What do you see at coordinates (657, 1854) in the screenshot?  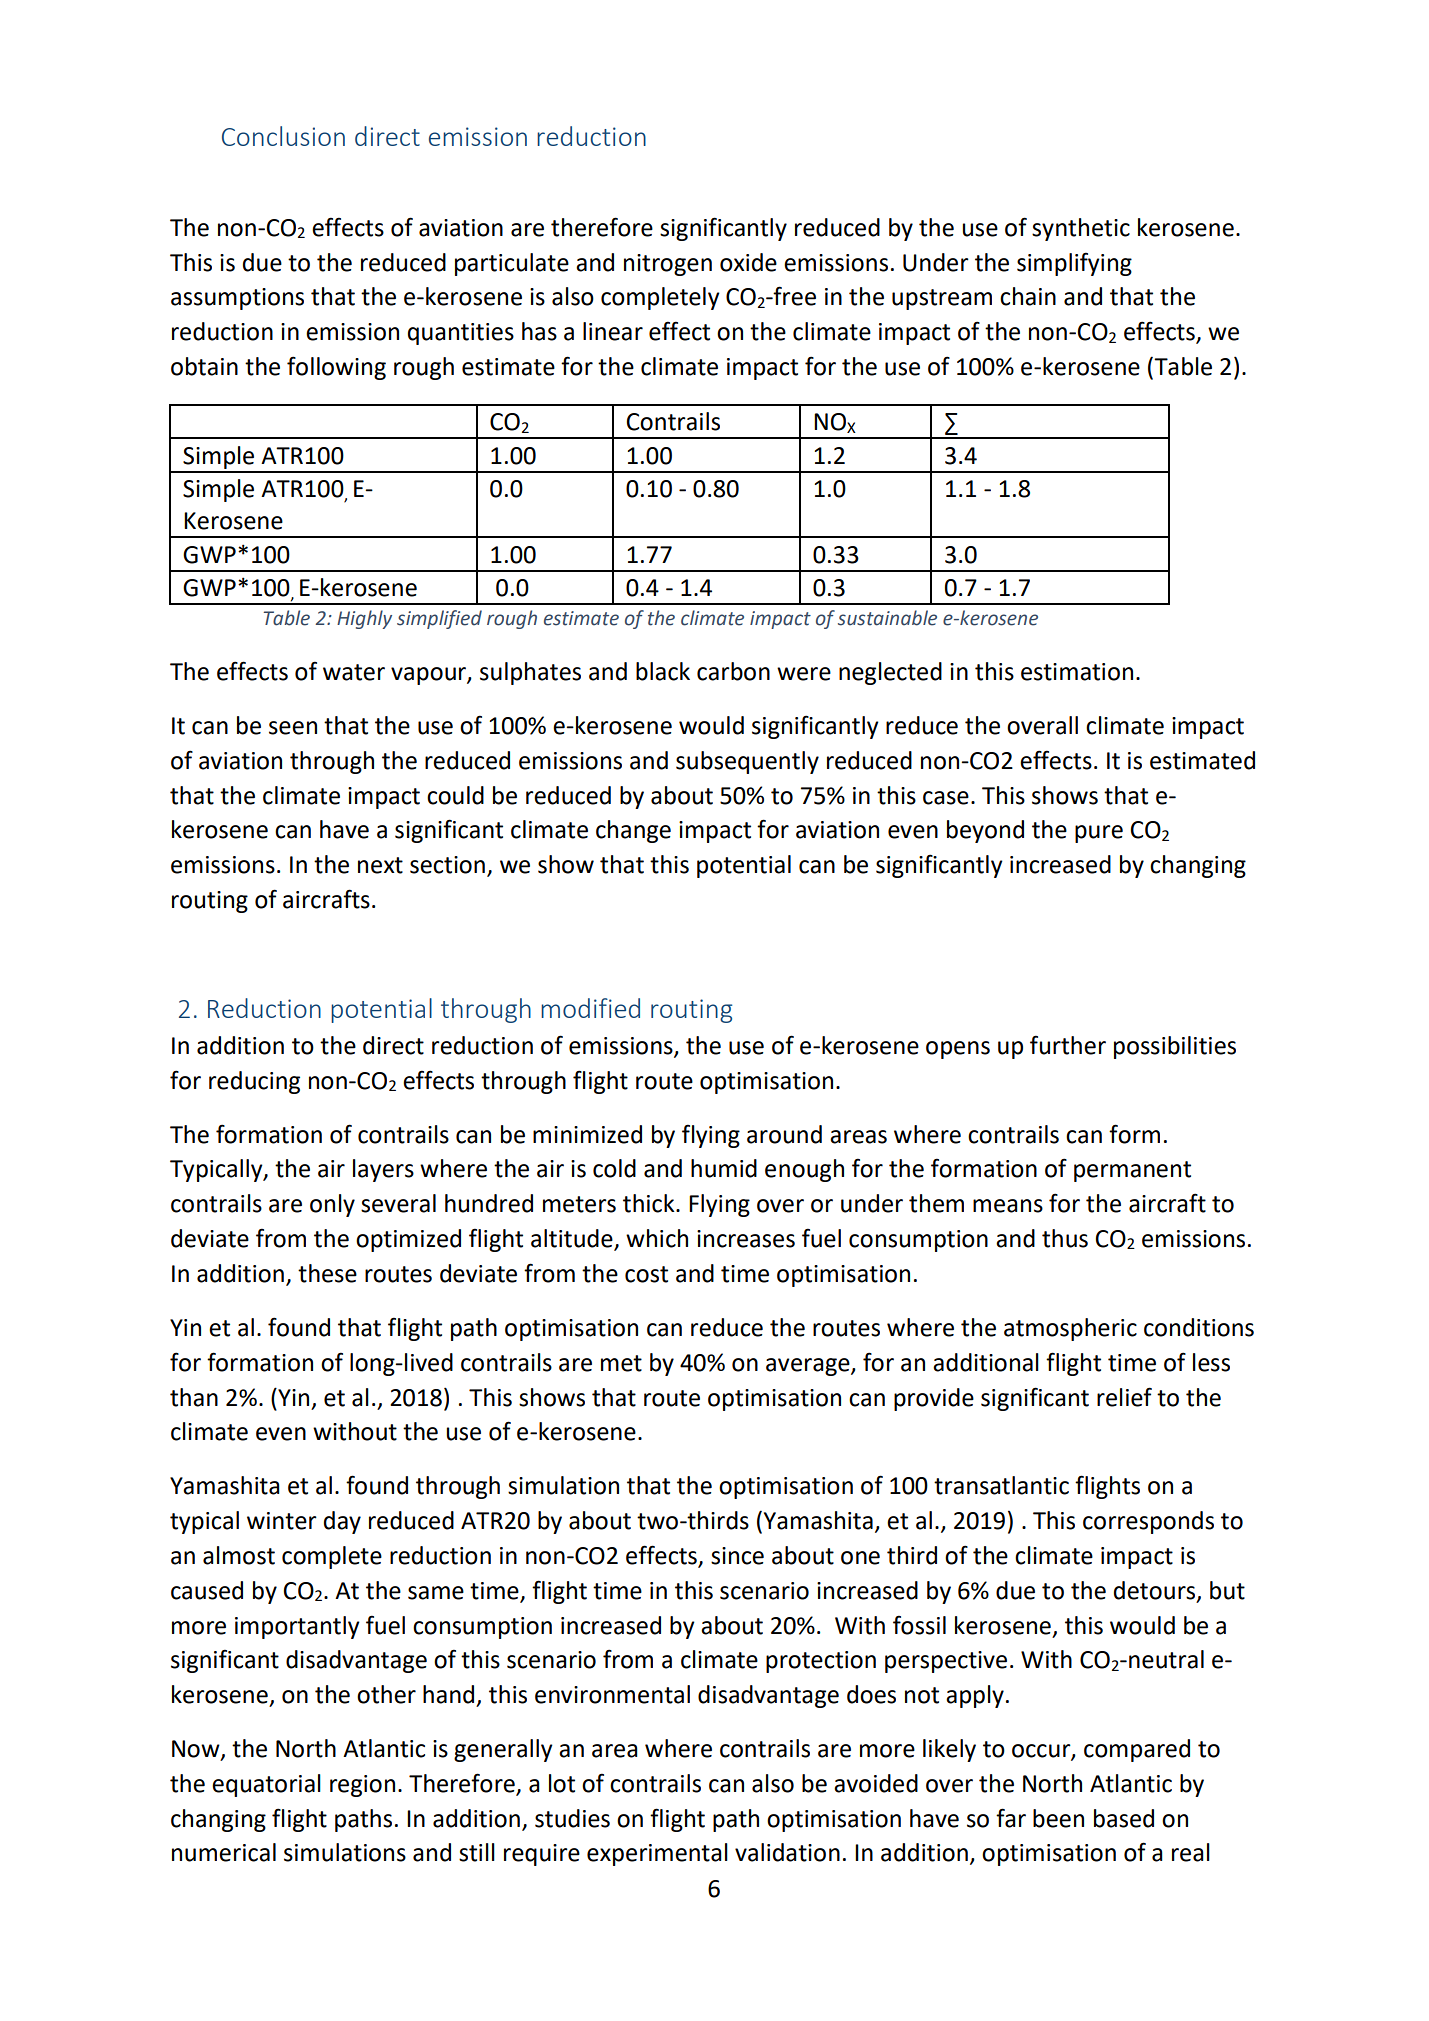 I see `experimental` at bounding box center [657, 1854].
